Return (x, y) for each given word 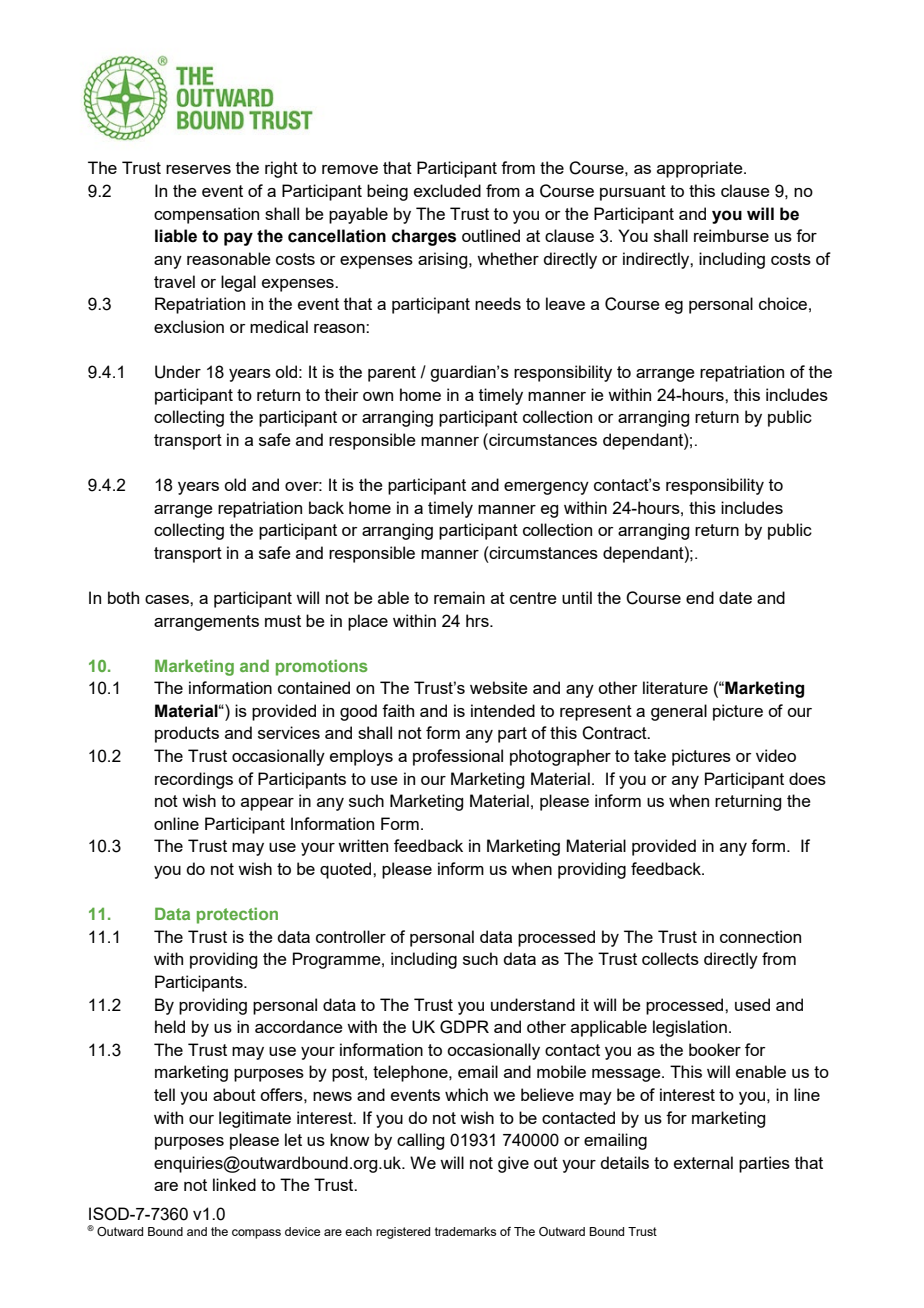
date (735, 597)
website (499, 687)
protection (237, 915)
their (342, 394)
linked (234, 1184)
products (187, 734)
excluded (447, 190)
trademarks (465, 1231)
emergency (546, 488)
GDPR (464, 1027)
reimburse (731, 235)
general (679, 712)
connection (760, 936)
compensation (206, 215)
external (703, 1162)
